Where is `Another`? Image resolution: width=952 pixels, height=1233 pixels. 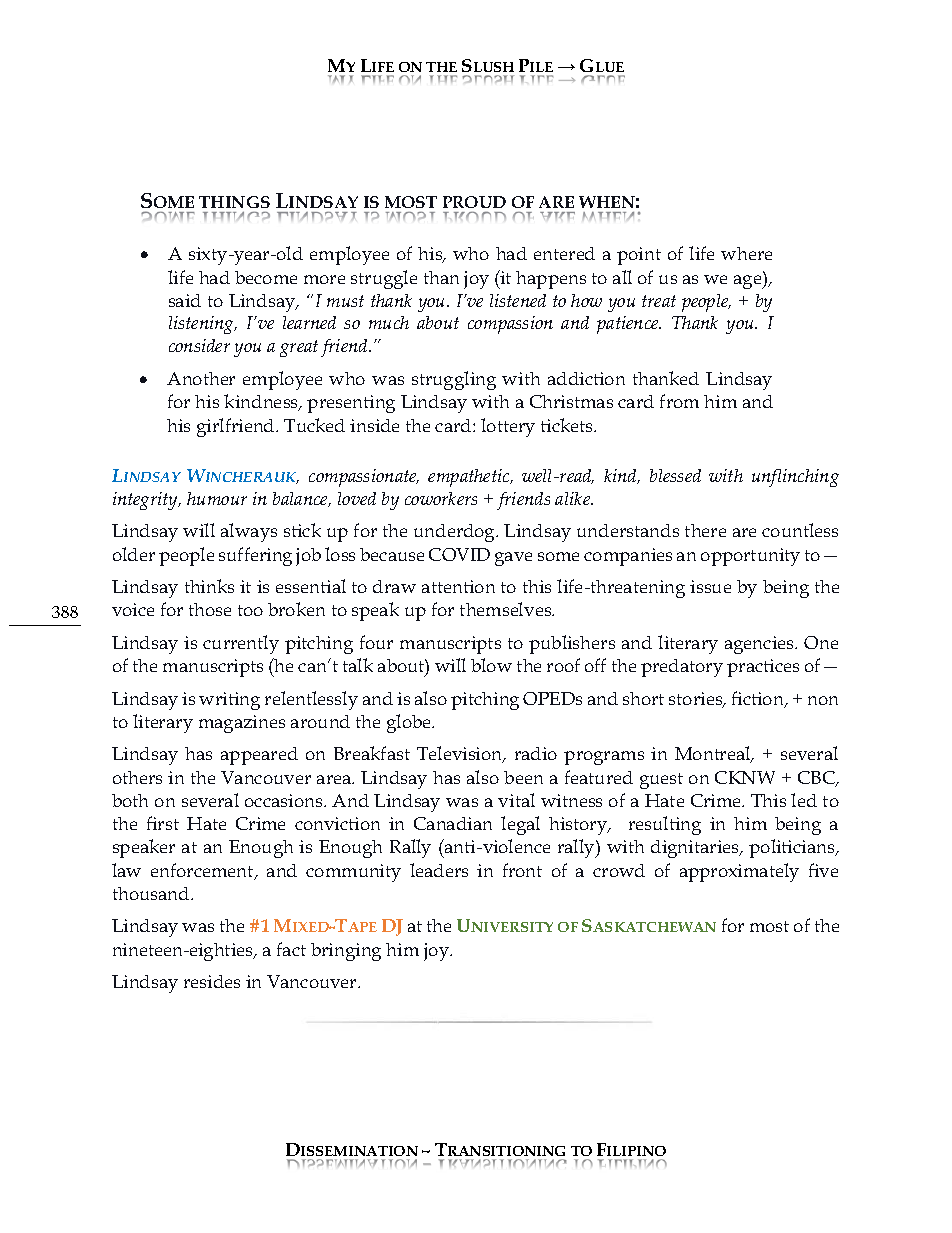
Another is located at coordinates (201, 378).
